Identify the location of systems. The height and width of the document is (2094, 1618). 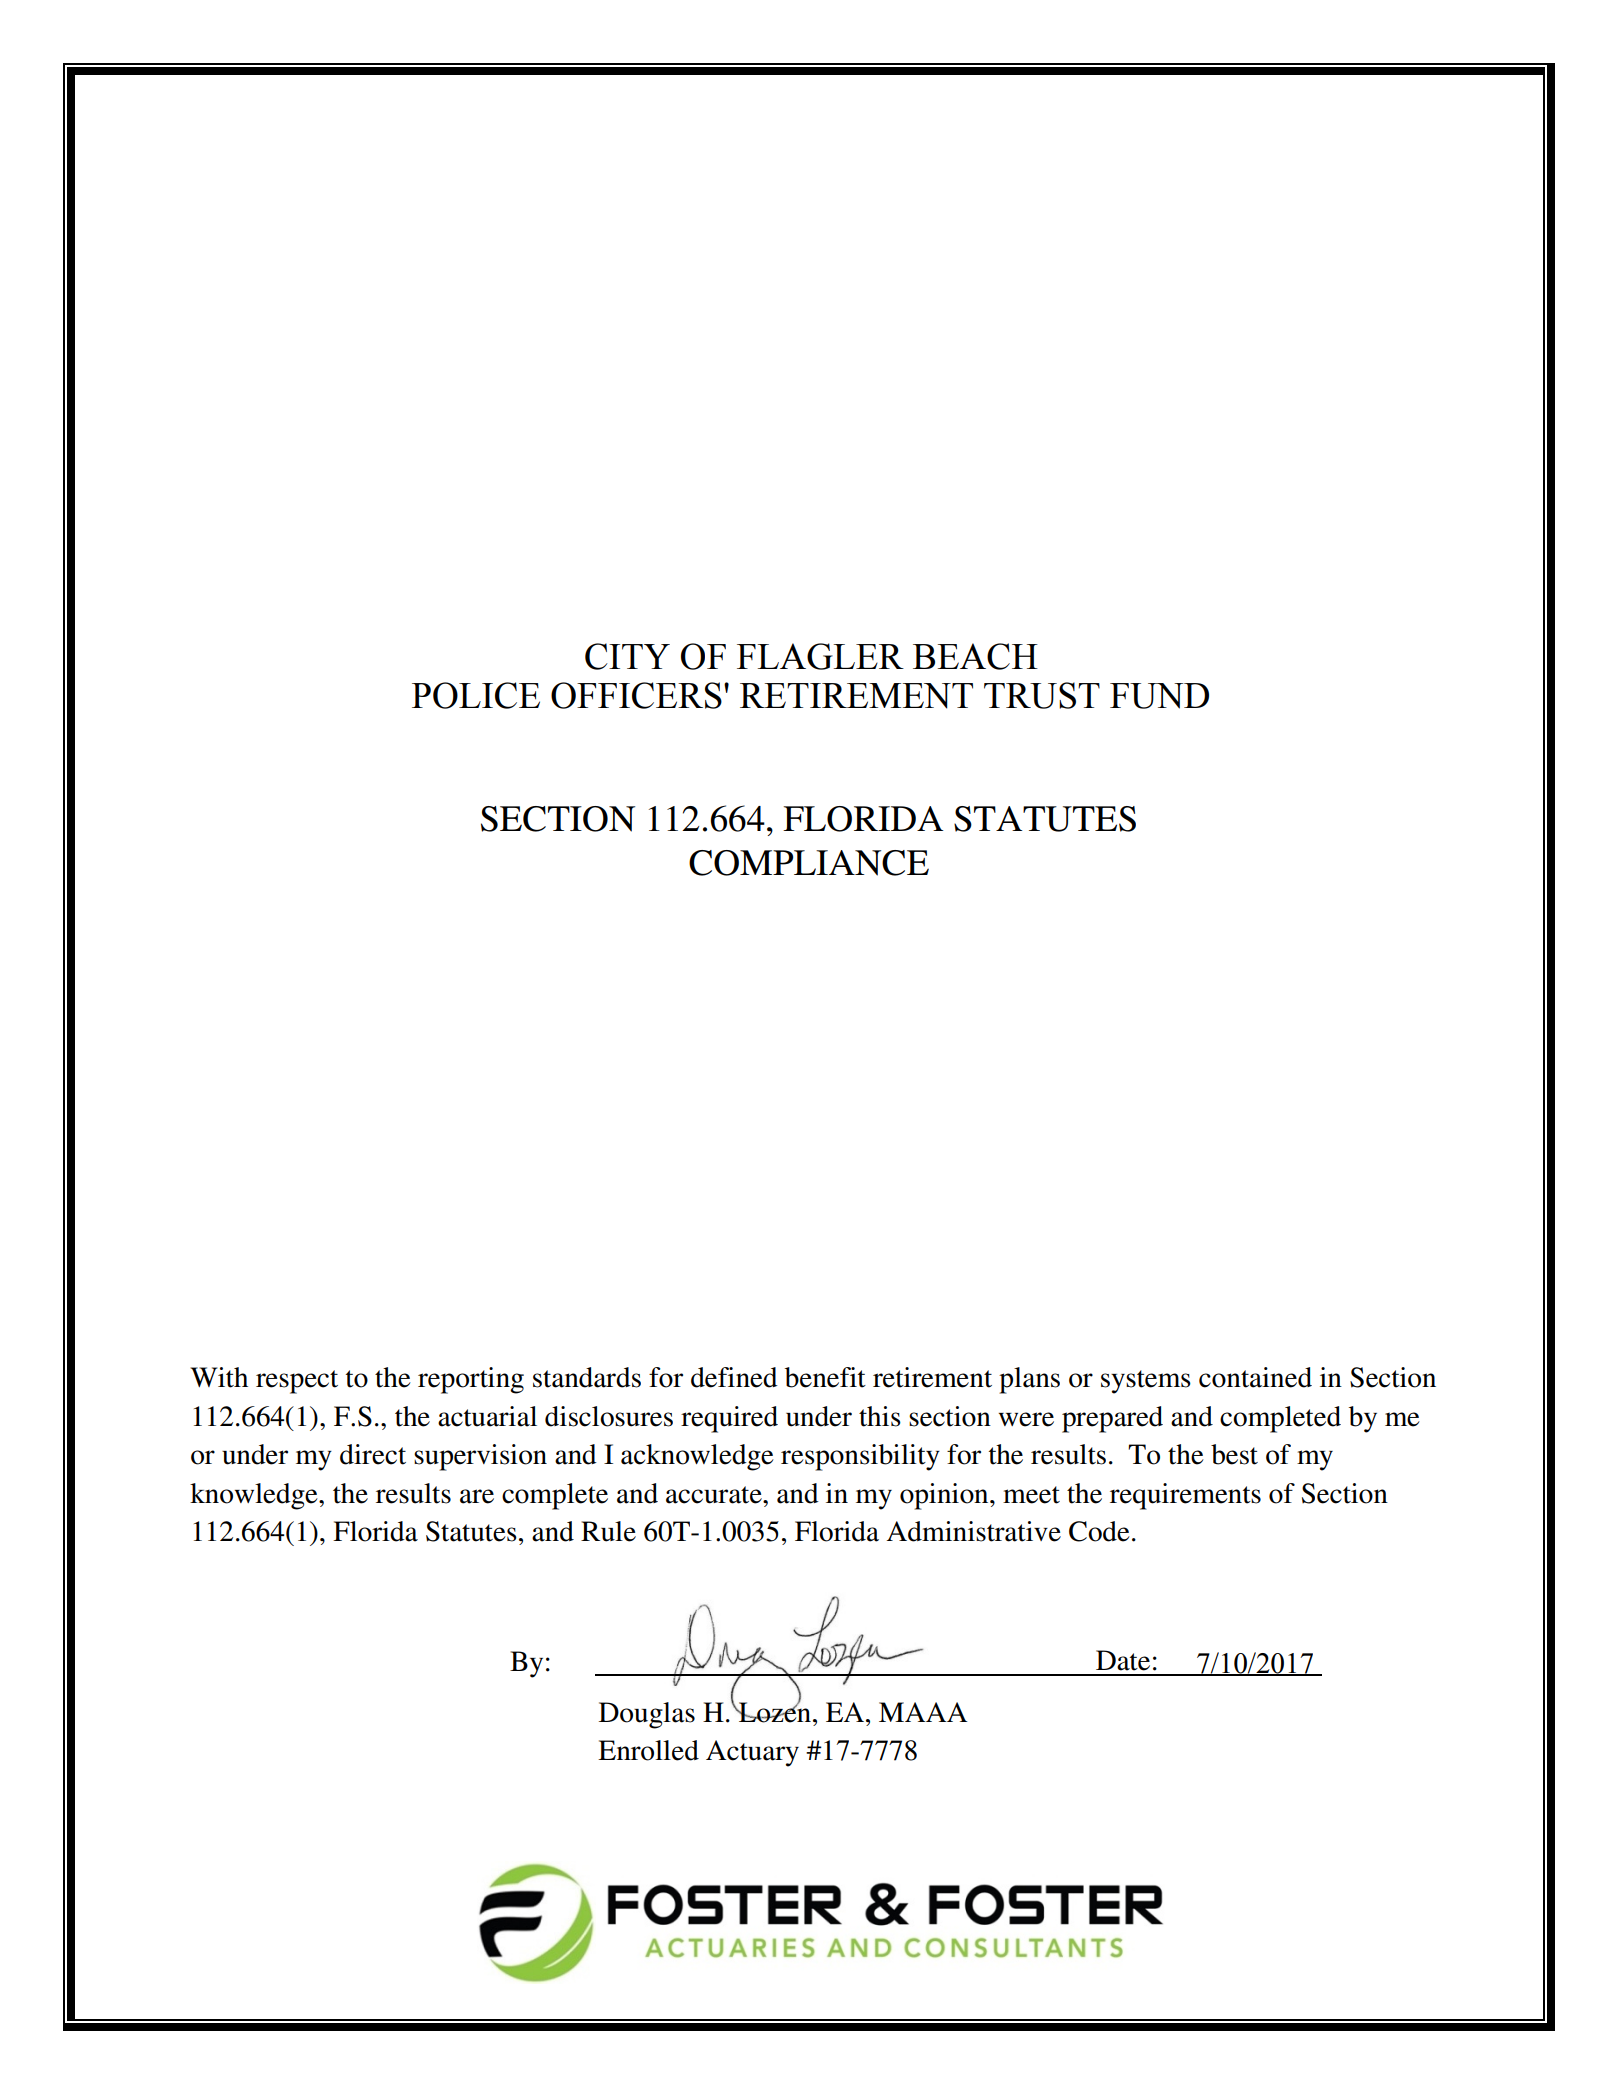
(1146, 1382).
